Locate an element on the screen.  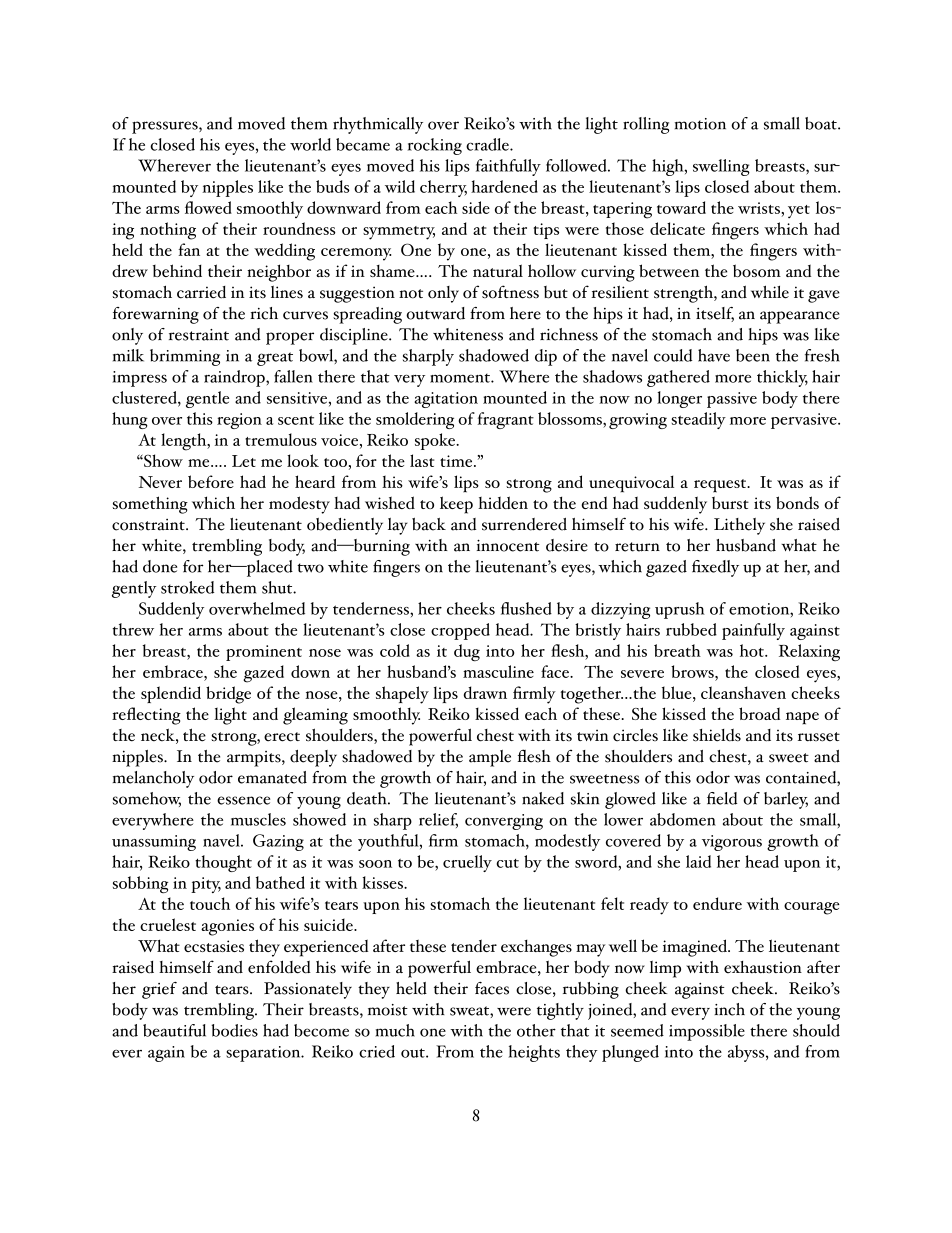
stroked is located at coordinates (187, 587).
